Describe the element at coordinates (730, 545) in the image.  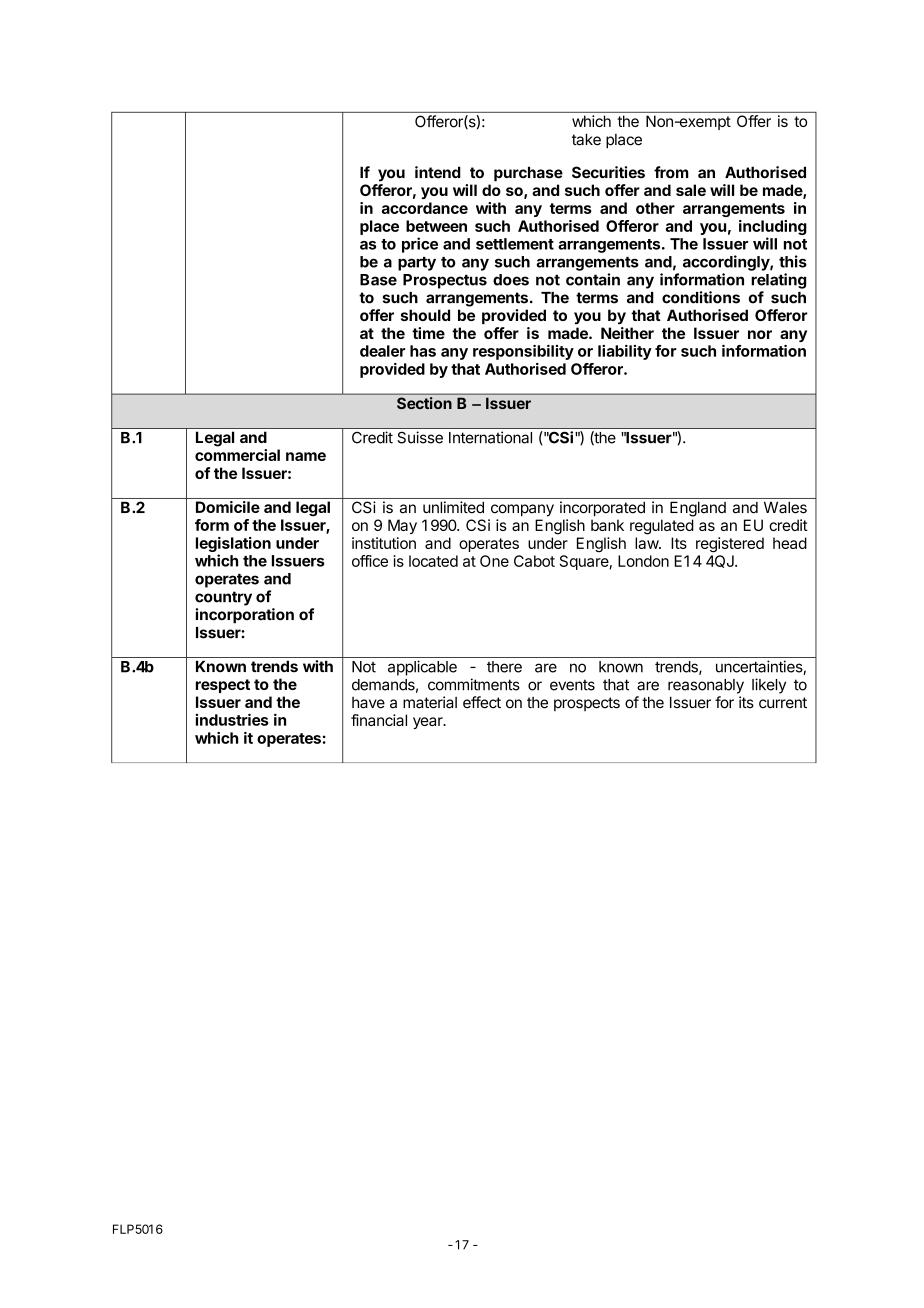
I see `registered` at that location.
